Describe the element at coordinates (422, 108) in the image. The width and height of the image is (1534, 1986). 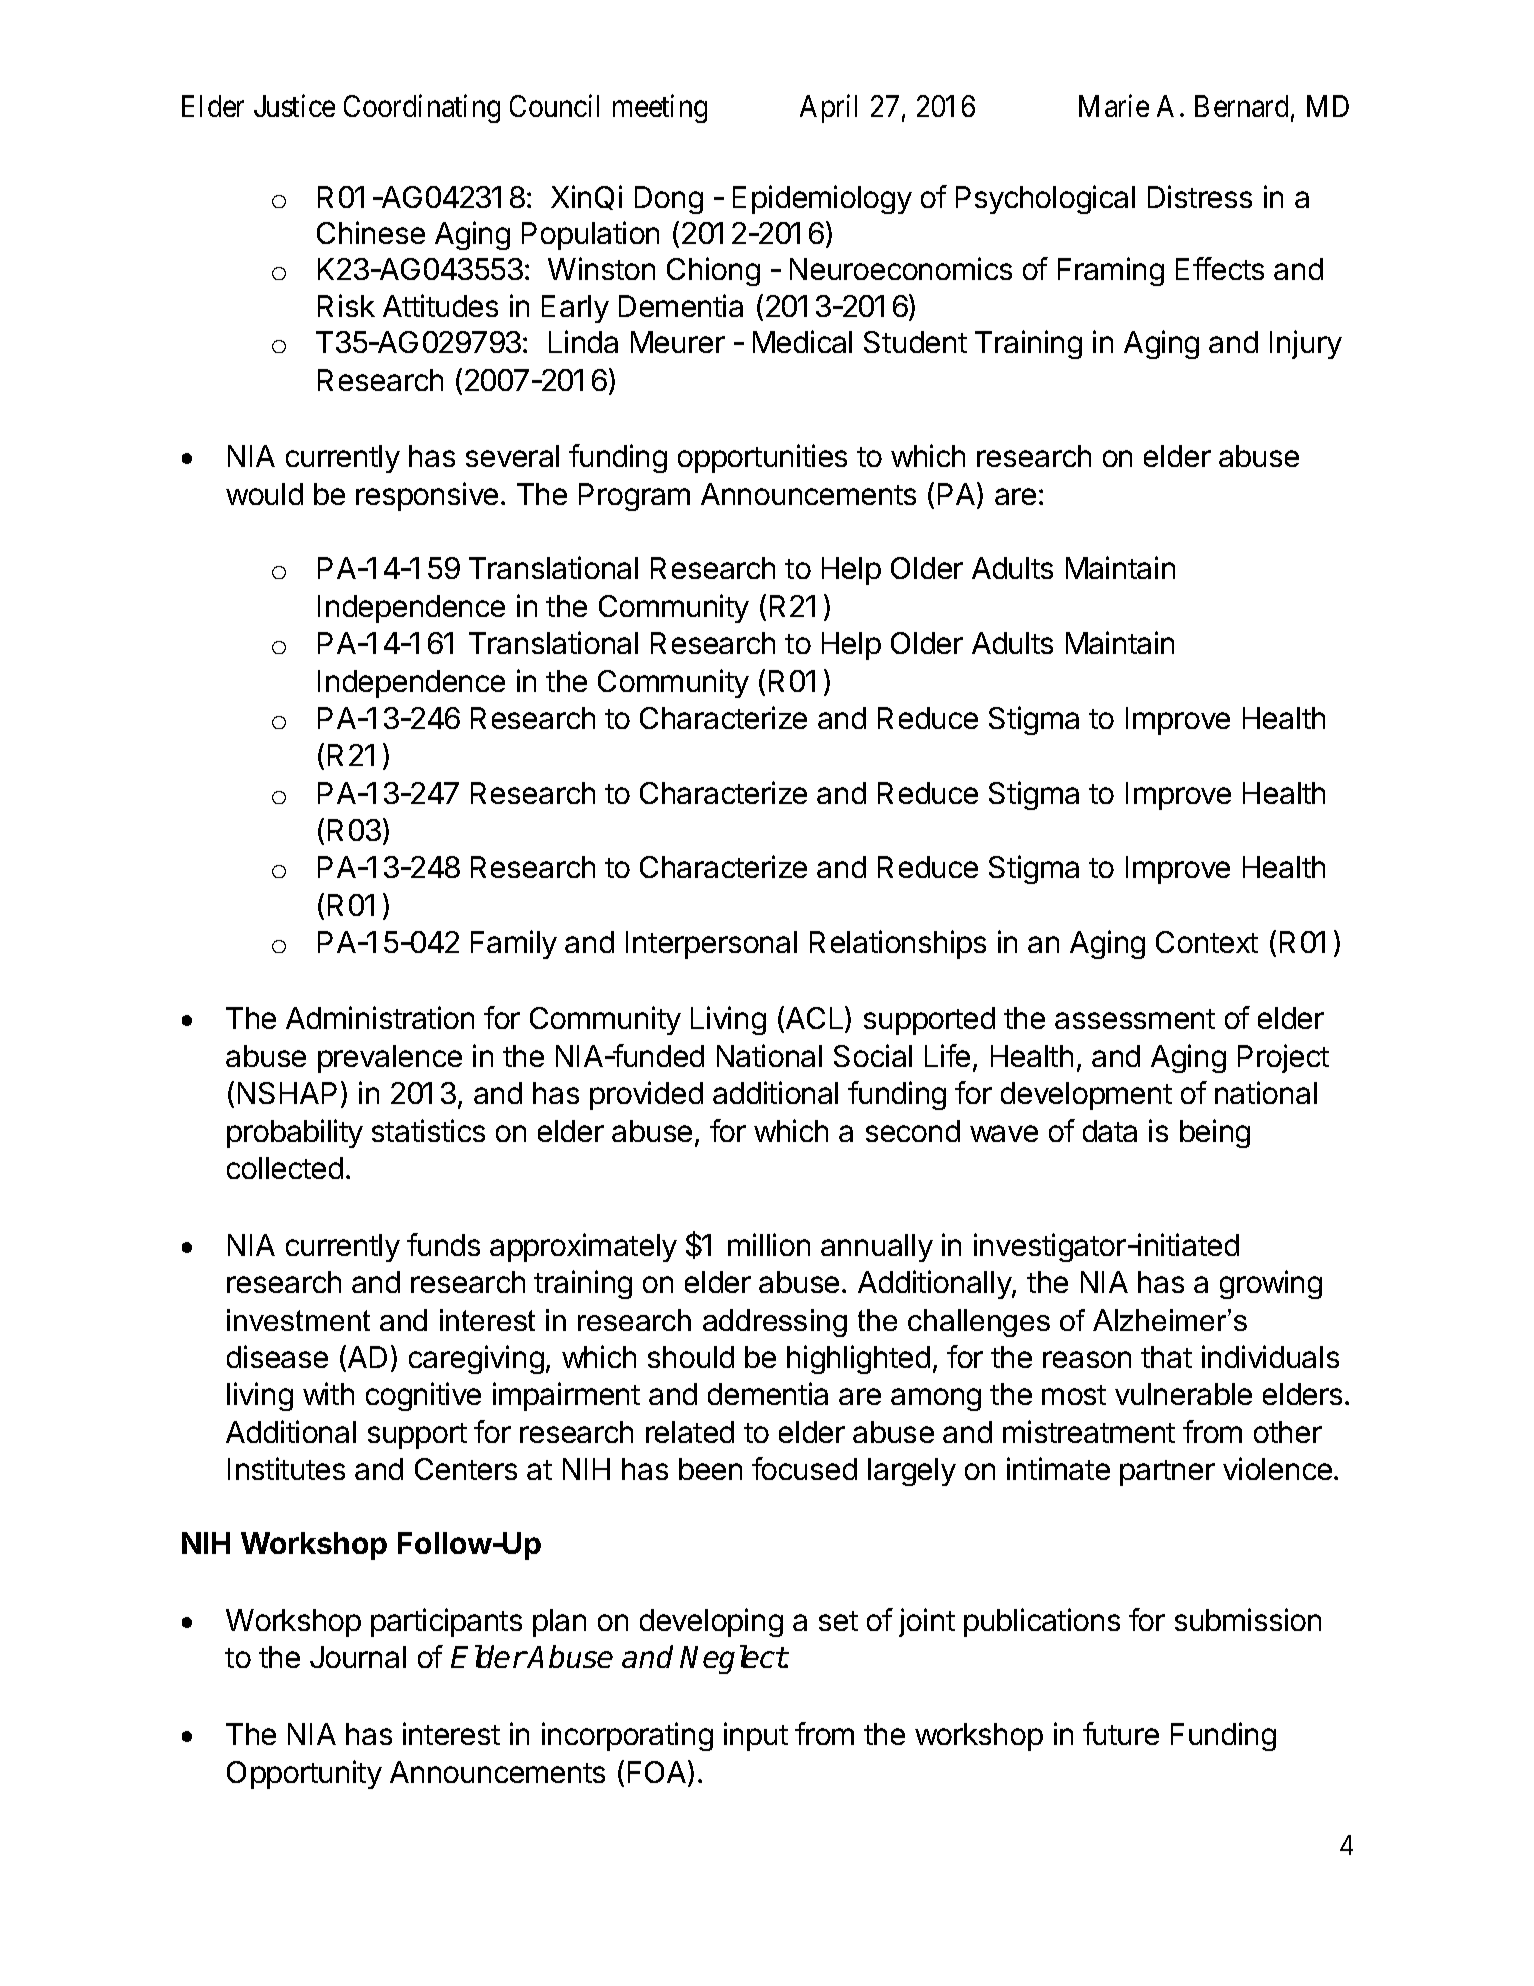
I see `Coordinating` at that location.
